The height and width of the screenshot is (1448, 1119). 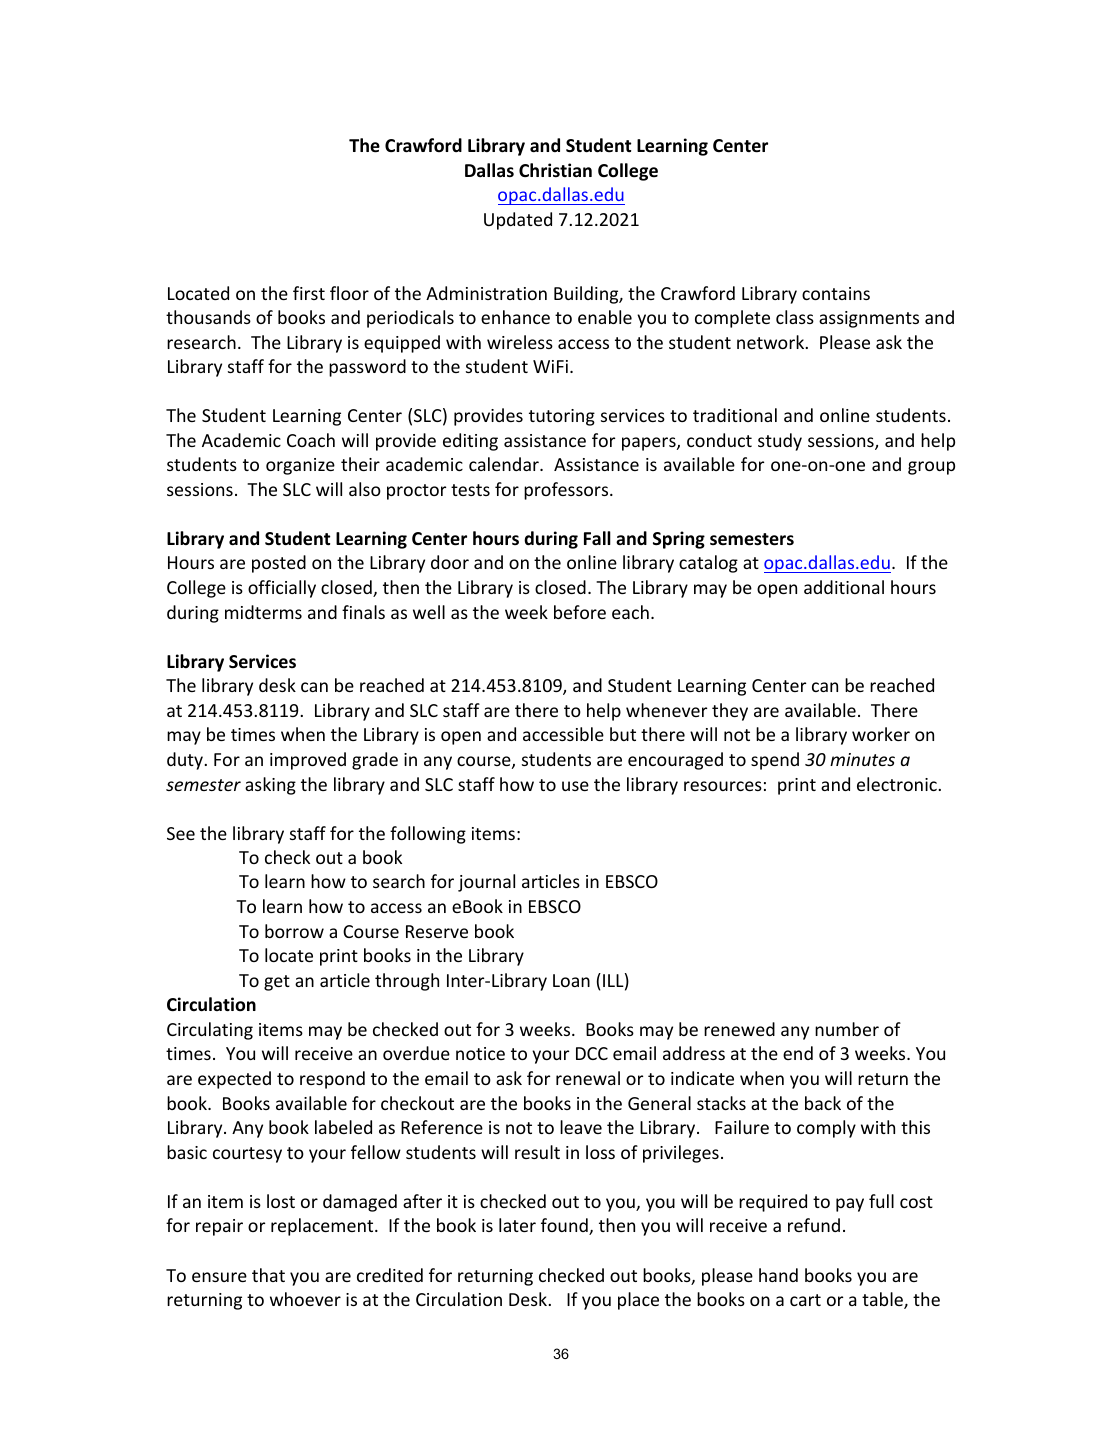 I want to click on contains, so click(x=836, y=293).
